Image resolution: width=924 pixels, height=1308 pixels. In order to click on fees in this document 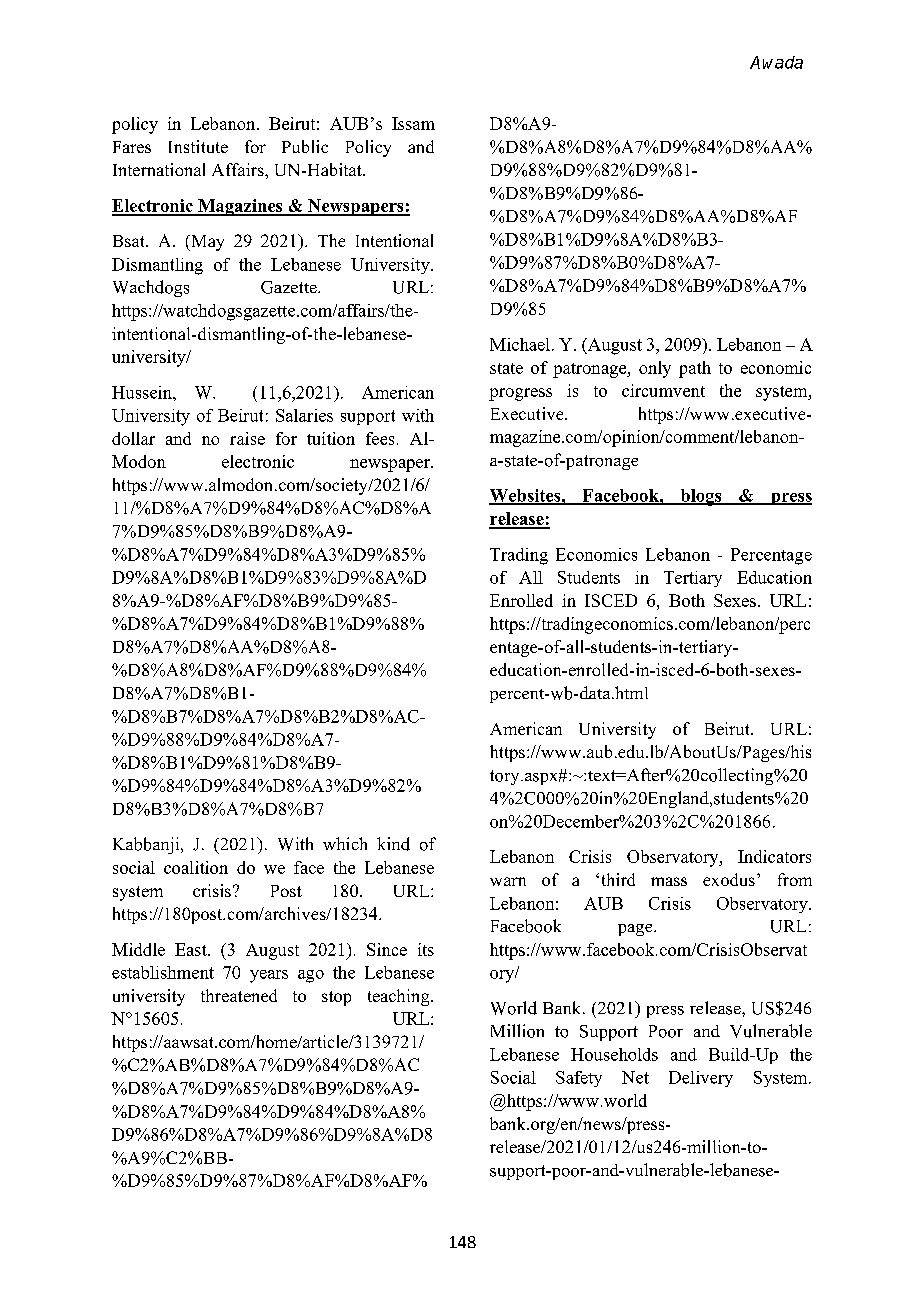, I will do `click(380, 438)`.
